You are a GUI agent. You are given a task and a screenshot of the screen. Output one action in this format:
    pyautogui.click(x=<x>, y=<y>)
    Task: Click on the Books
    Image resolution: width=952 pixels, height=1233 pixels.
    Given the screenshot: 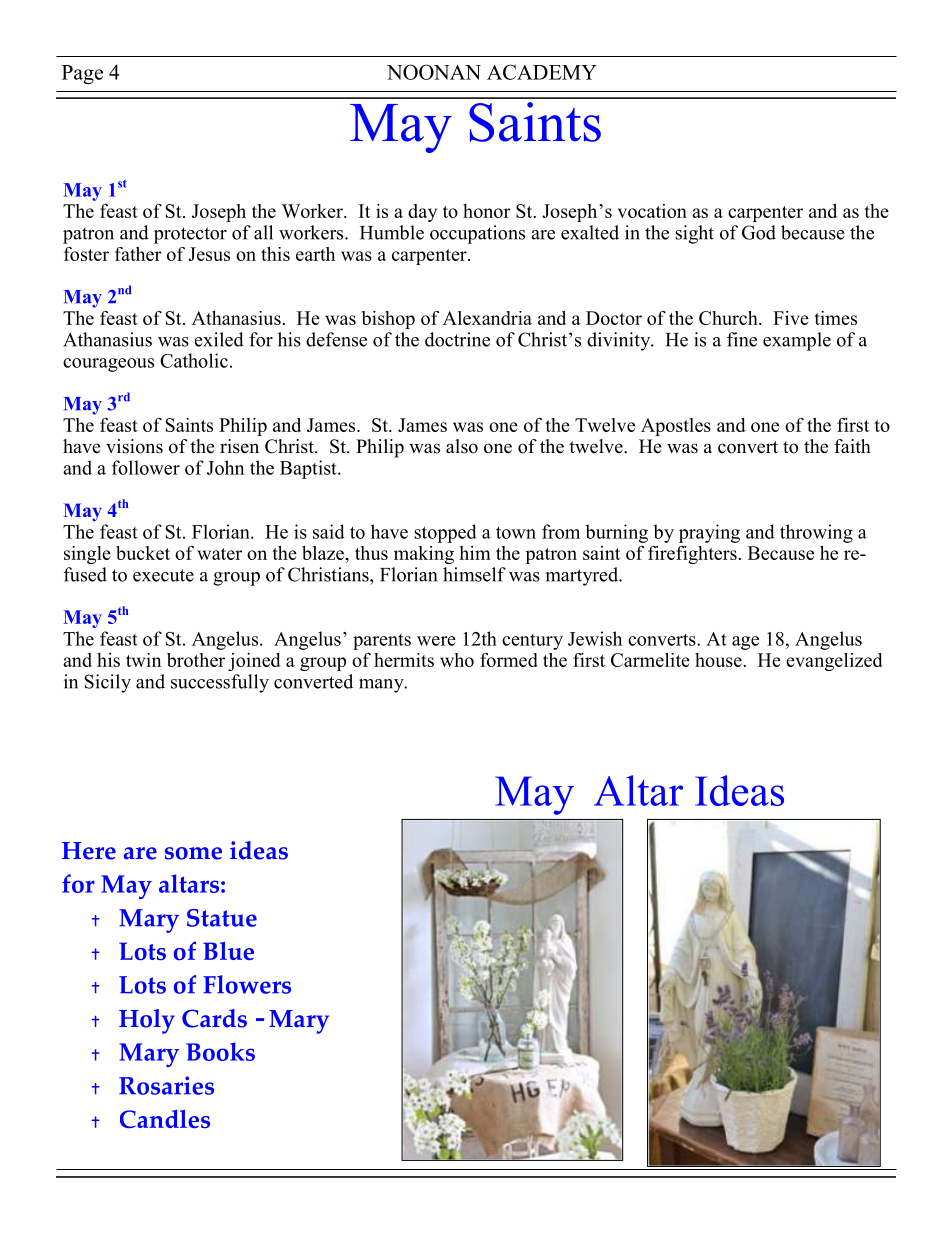 What is the action you would take?
    pyautogui.click(x=220, y=1051)
